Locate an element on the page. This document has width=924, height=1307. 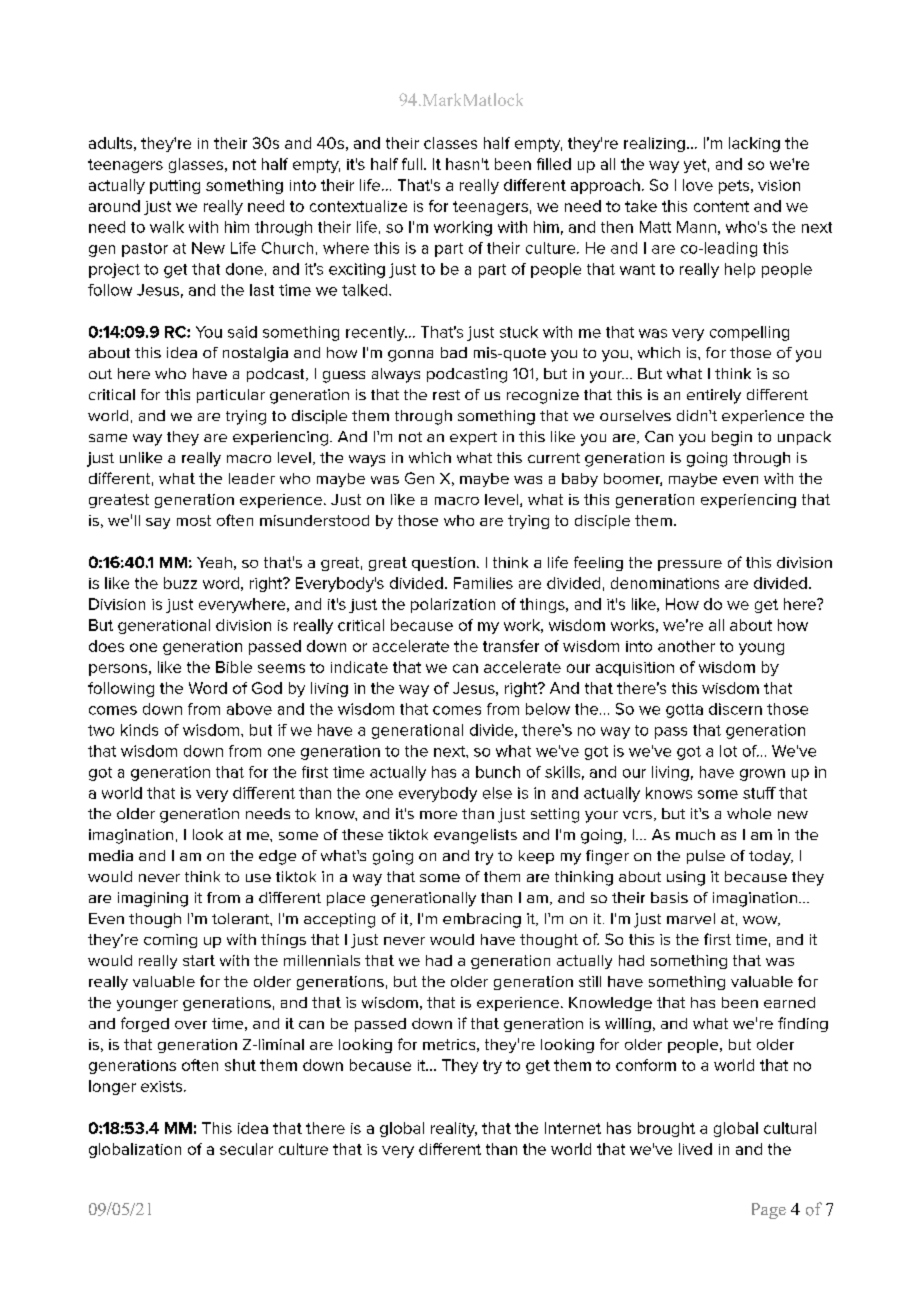
classes is located at coordinates (450, 143).
